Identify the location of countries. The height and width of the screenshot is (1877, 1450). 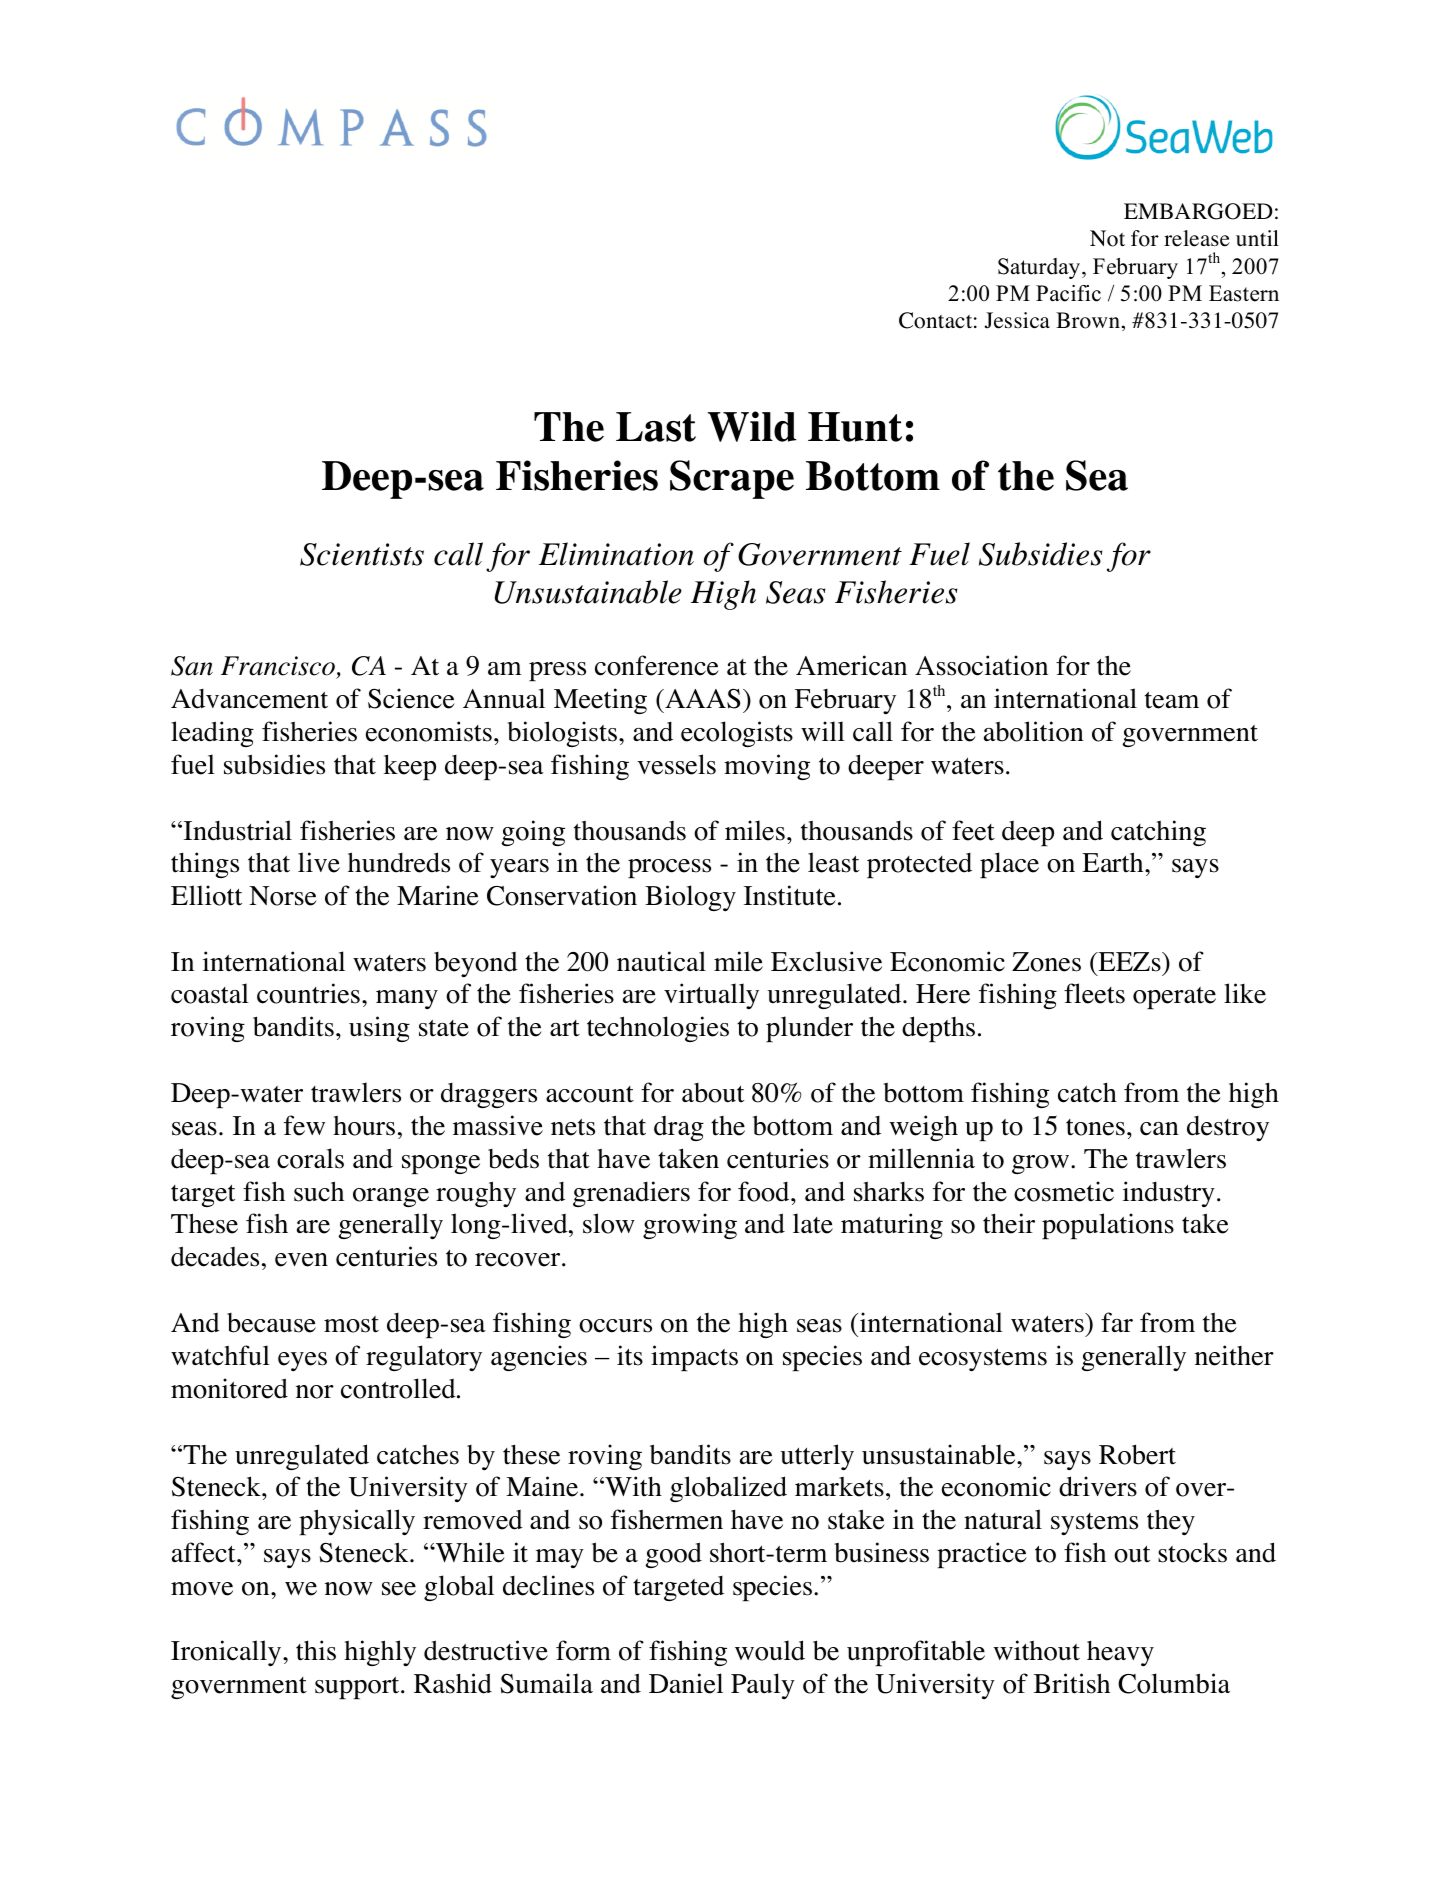
(308, 993).
